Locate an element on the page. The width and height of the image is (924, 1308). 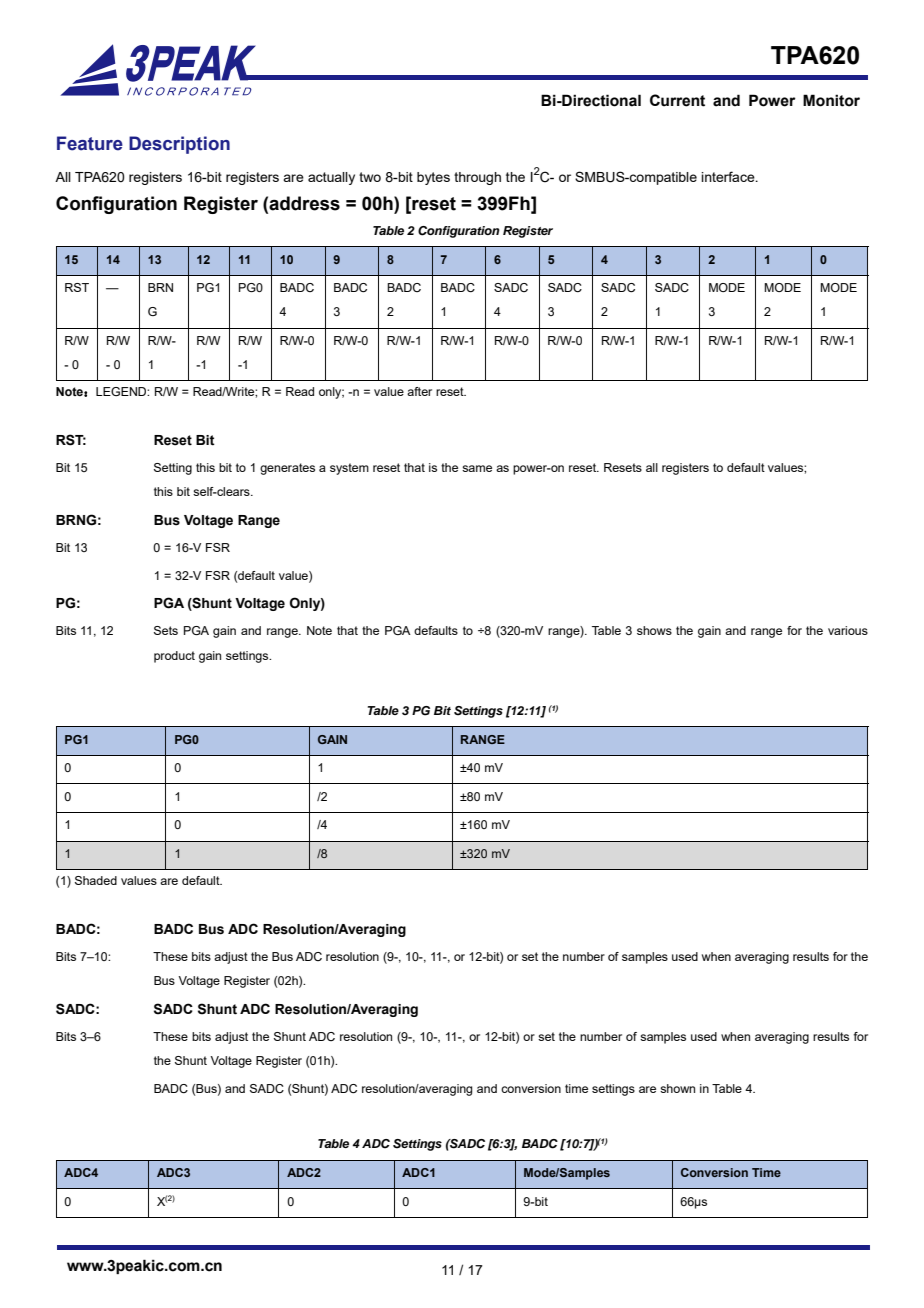
same is located at coordinates (477, 468).
